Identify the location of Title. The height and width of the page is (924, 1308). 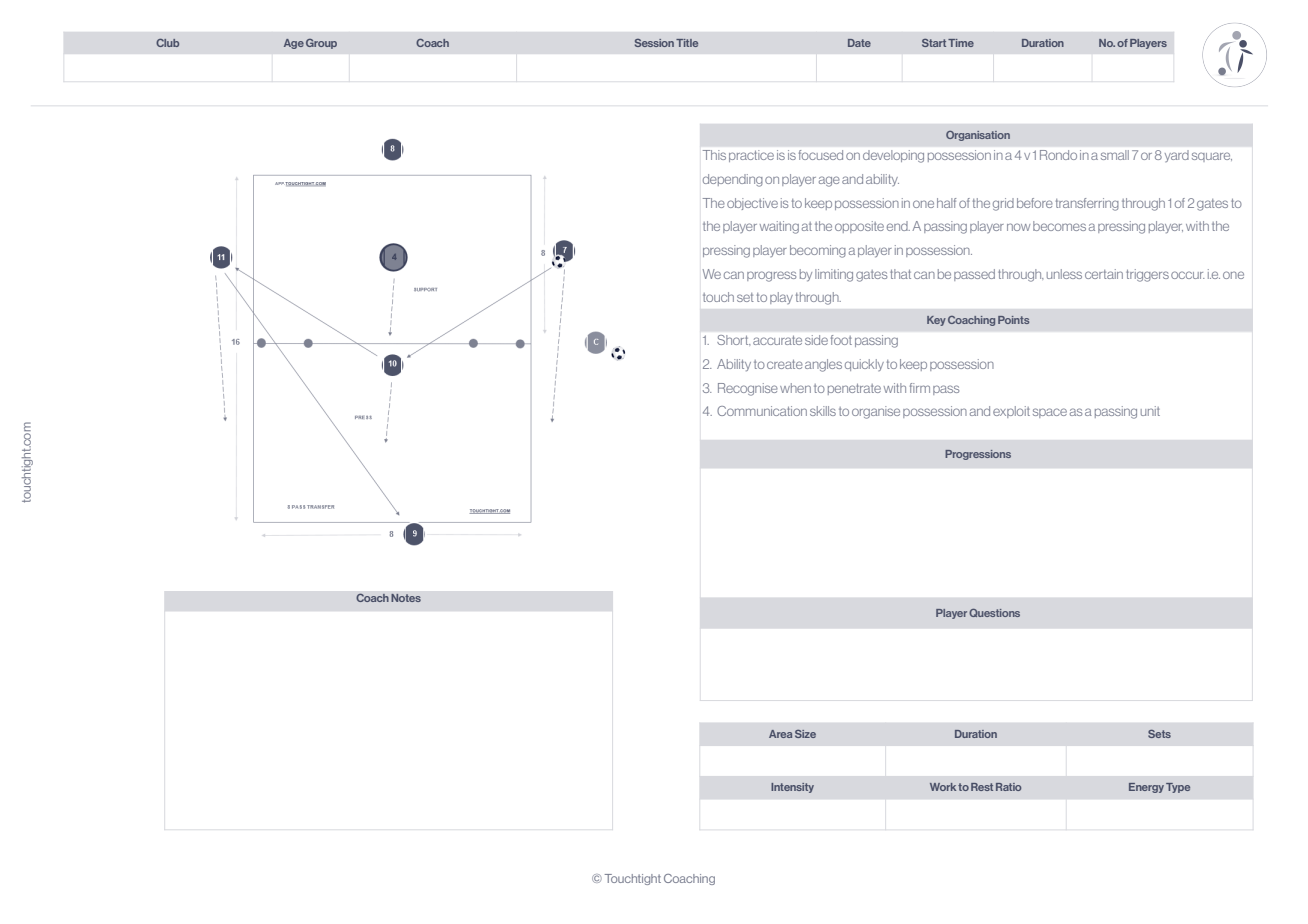
(687, 43).
